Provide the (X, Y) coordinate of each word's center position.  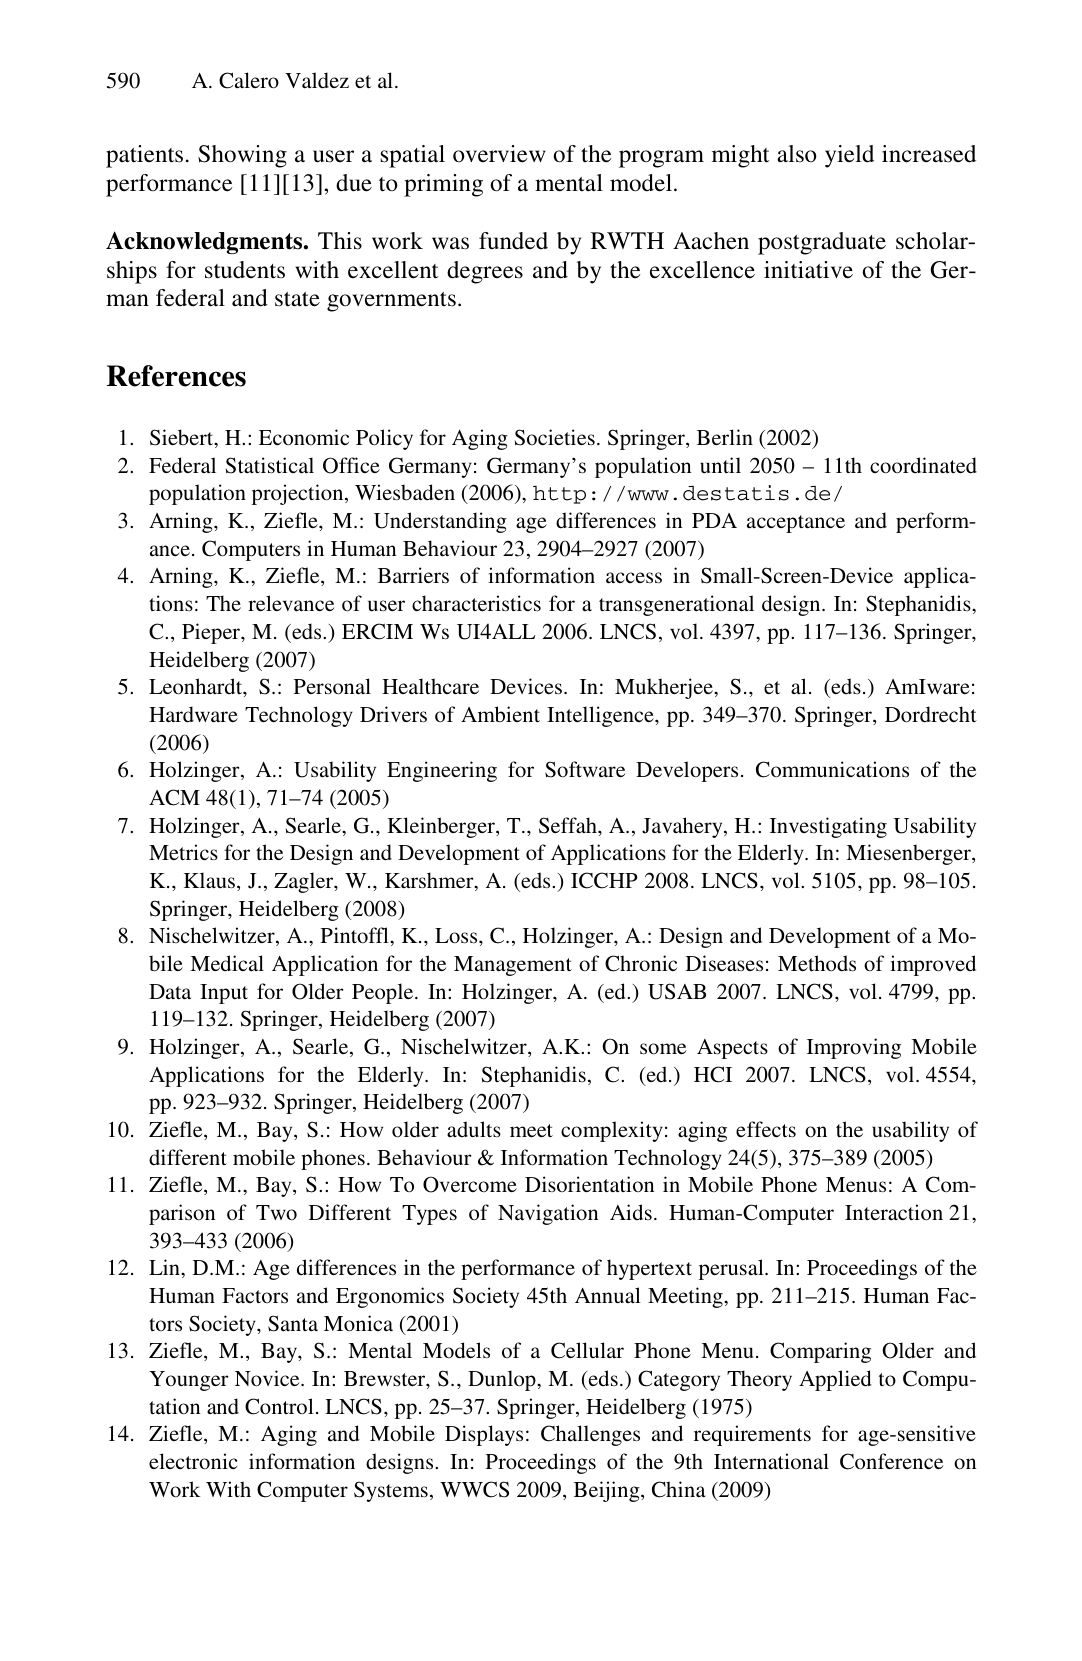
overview (499, 154)
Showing (242, 156)
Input (224, 994)
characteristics (476, 603)
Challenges (590, 1435)
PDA (714, 520)
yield (849, 156)
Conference (891, 1461)
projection (299, 494)
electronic (193, 1461)
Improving (854, 1048)
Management (513, 966)
